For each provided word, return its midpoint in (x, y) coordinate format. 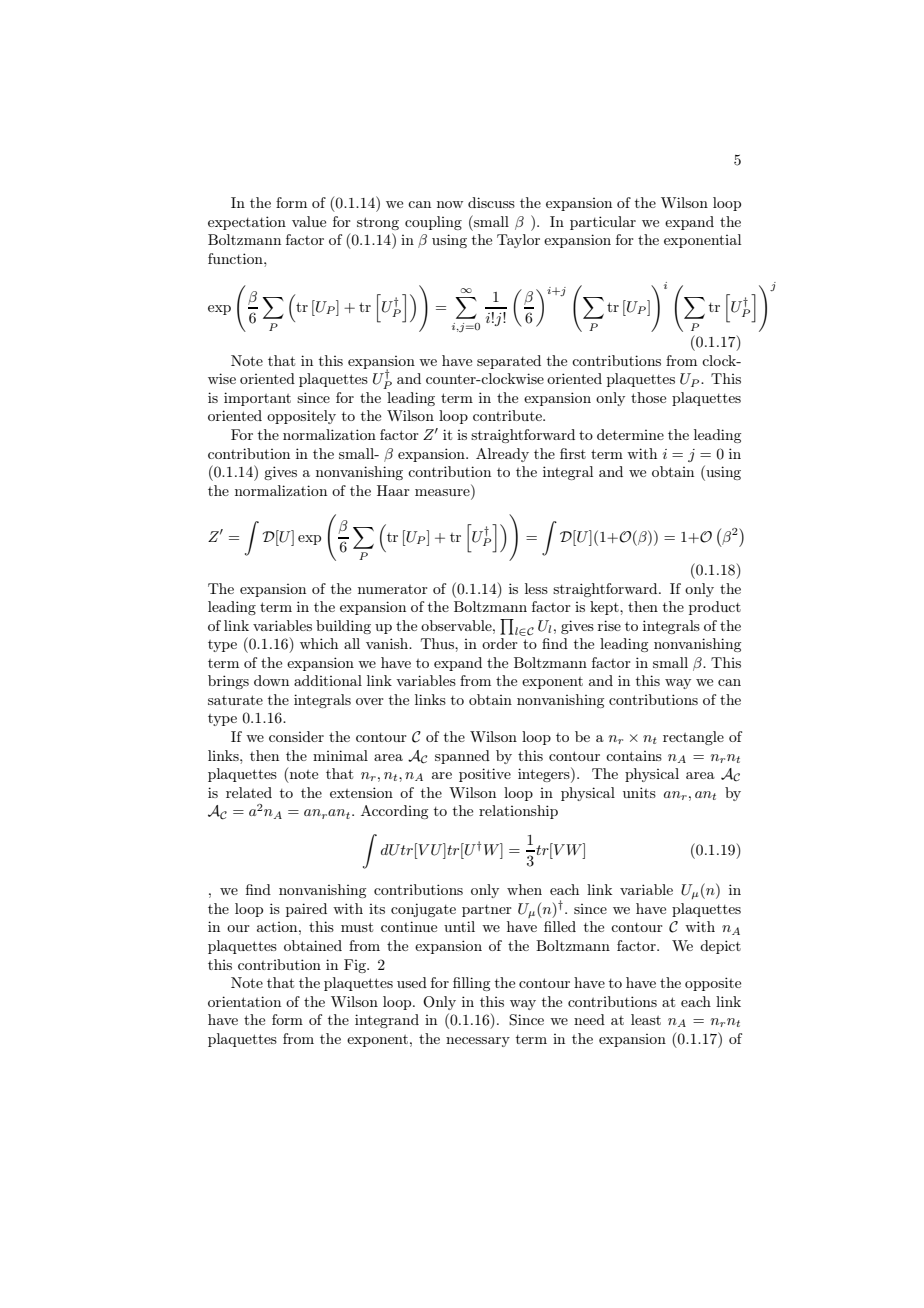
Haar (393, 490)
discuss (491, 202)
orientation (244, 1001)
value (309, 221)
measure (442, 492)
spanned (462, 757)
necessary (478, 1042)
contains (634, 756)
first (573, 453)
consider (296, 736)
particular (603, 223)
